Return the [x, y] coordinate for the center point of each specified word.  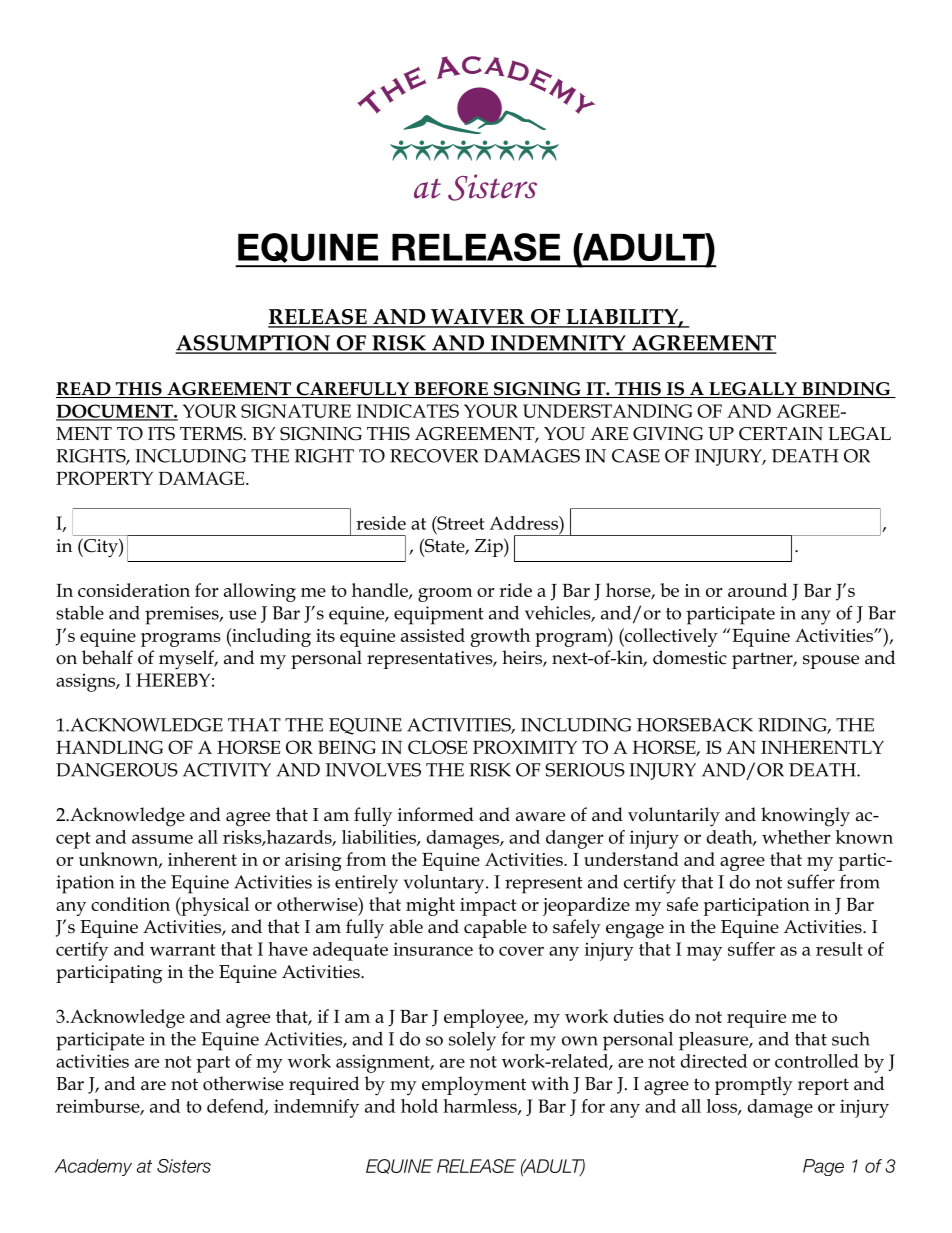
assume [162, 839]
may [704, 953]
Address [524, 523]
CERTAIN [781, 434]
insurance [433, 949]
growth [500, 637]
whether [796, 837]
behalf [107, 657]
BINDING [846, 390]
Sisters [184, 1166]
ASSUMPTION [254, 344]
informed [436, 814]
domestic [690, 657]
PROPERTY [104, 478]
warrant [183, 950]
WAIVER [478, 318]
